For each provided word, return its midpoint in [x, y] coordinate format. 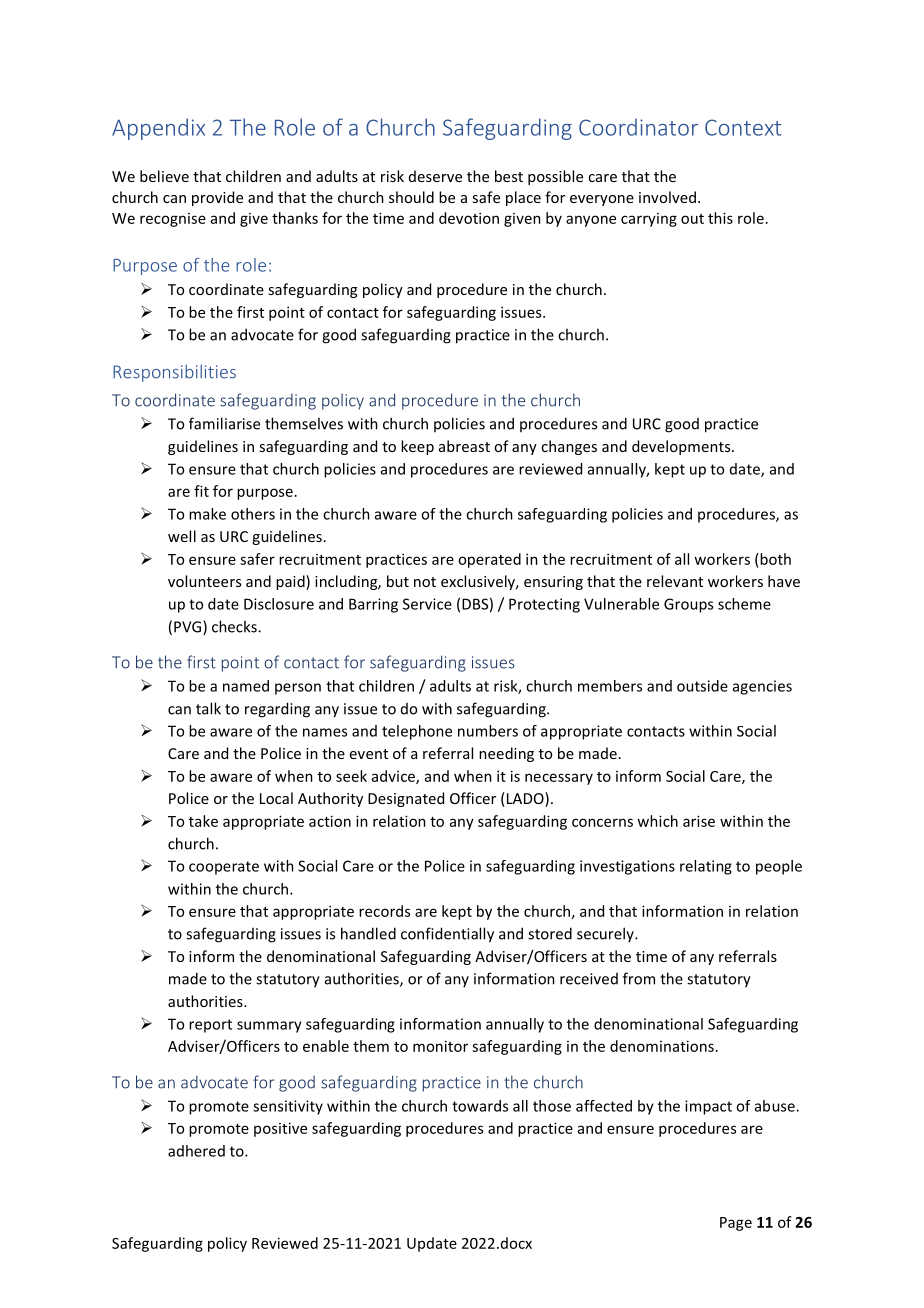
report [210, 1026]
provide [217, 198]
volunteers [204, 581]
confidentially [447, 935]
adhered [196, 1151]
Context [743, 127]
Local [276, 798]
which [657, 821]
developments [682, 447]
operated [489, 560]
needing [506, 754]
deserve [435, 176]
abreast [464, 446]
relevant [675, 581]
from [639, 978]
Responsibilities [174, 373]
